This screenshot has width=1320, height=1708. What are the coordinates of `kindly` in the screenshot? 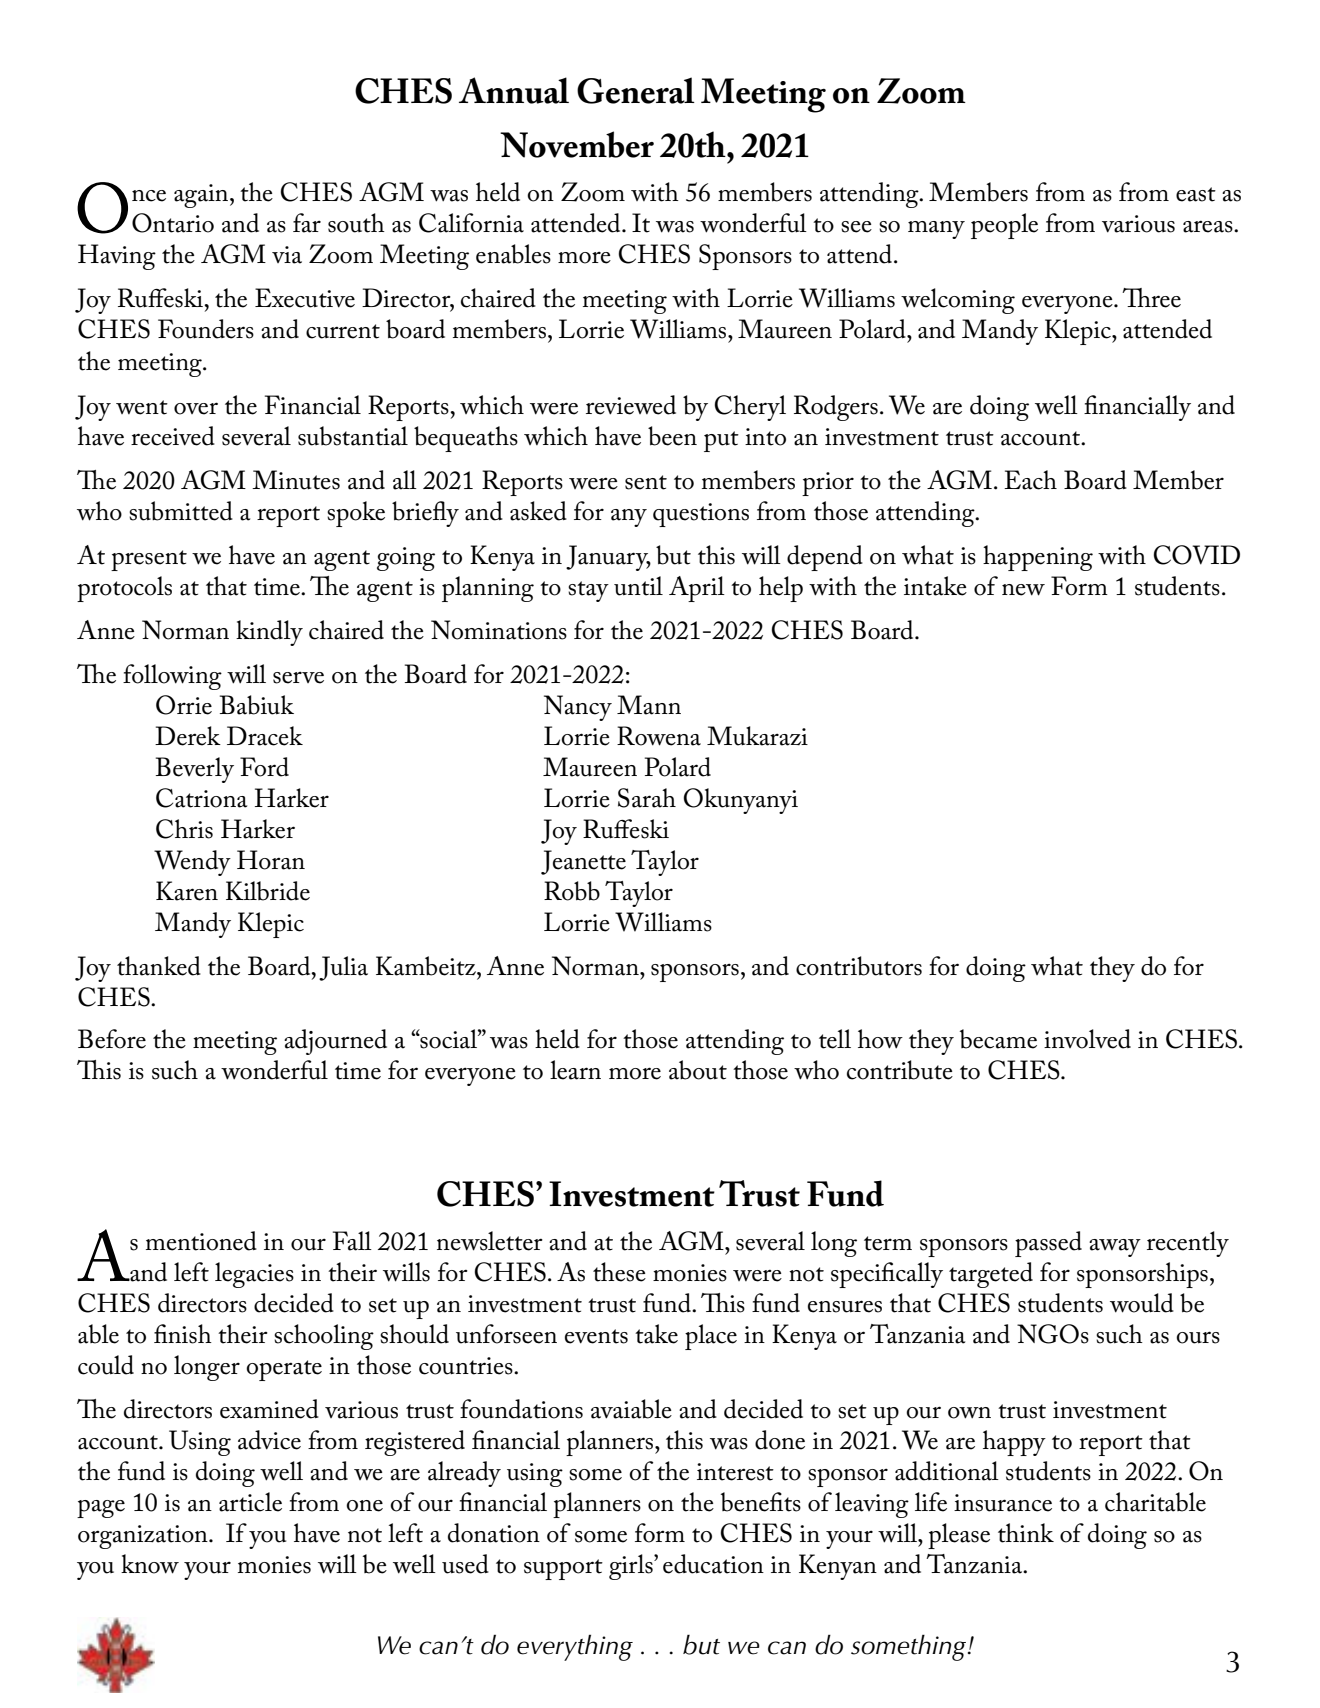 It's located at (269, 633).
